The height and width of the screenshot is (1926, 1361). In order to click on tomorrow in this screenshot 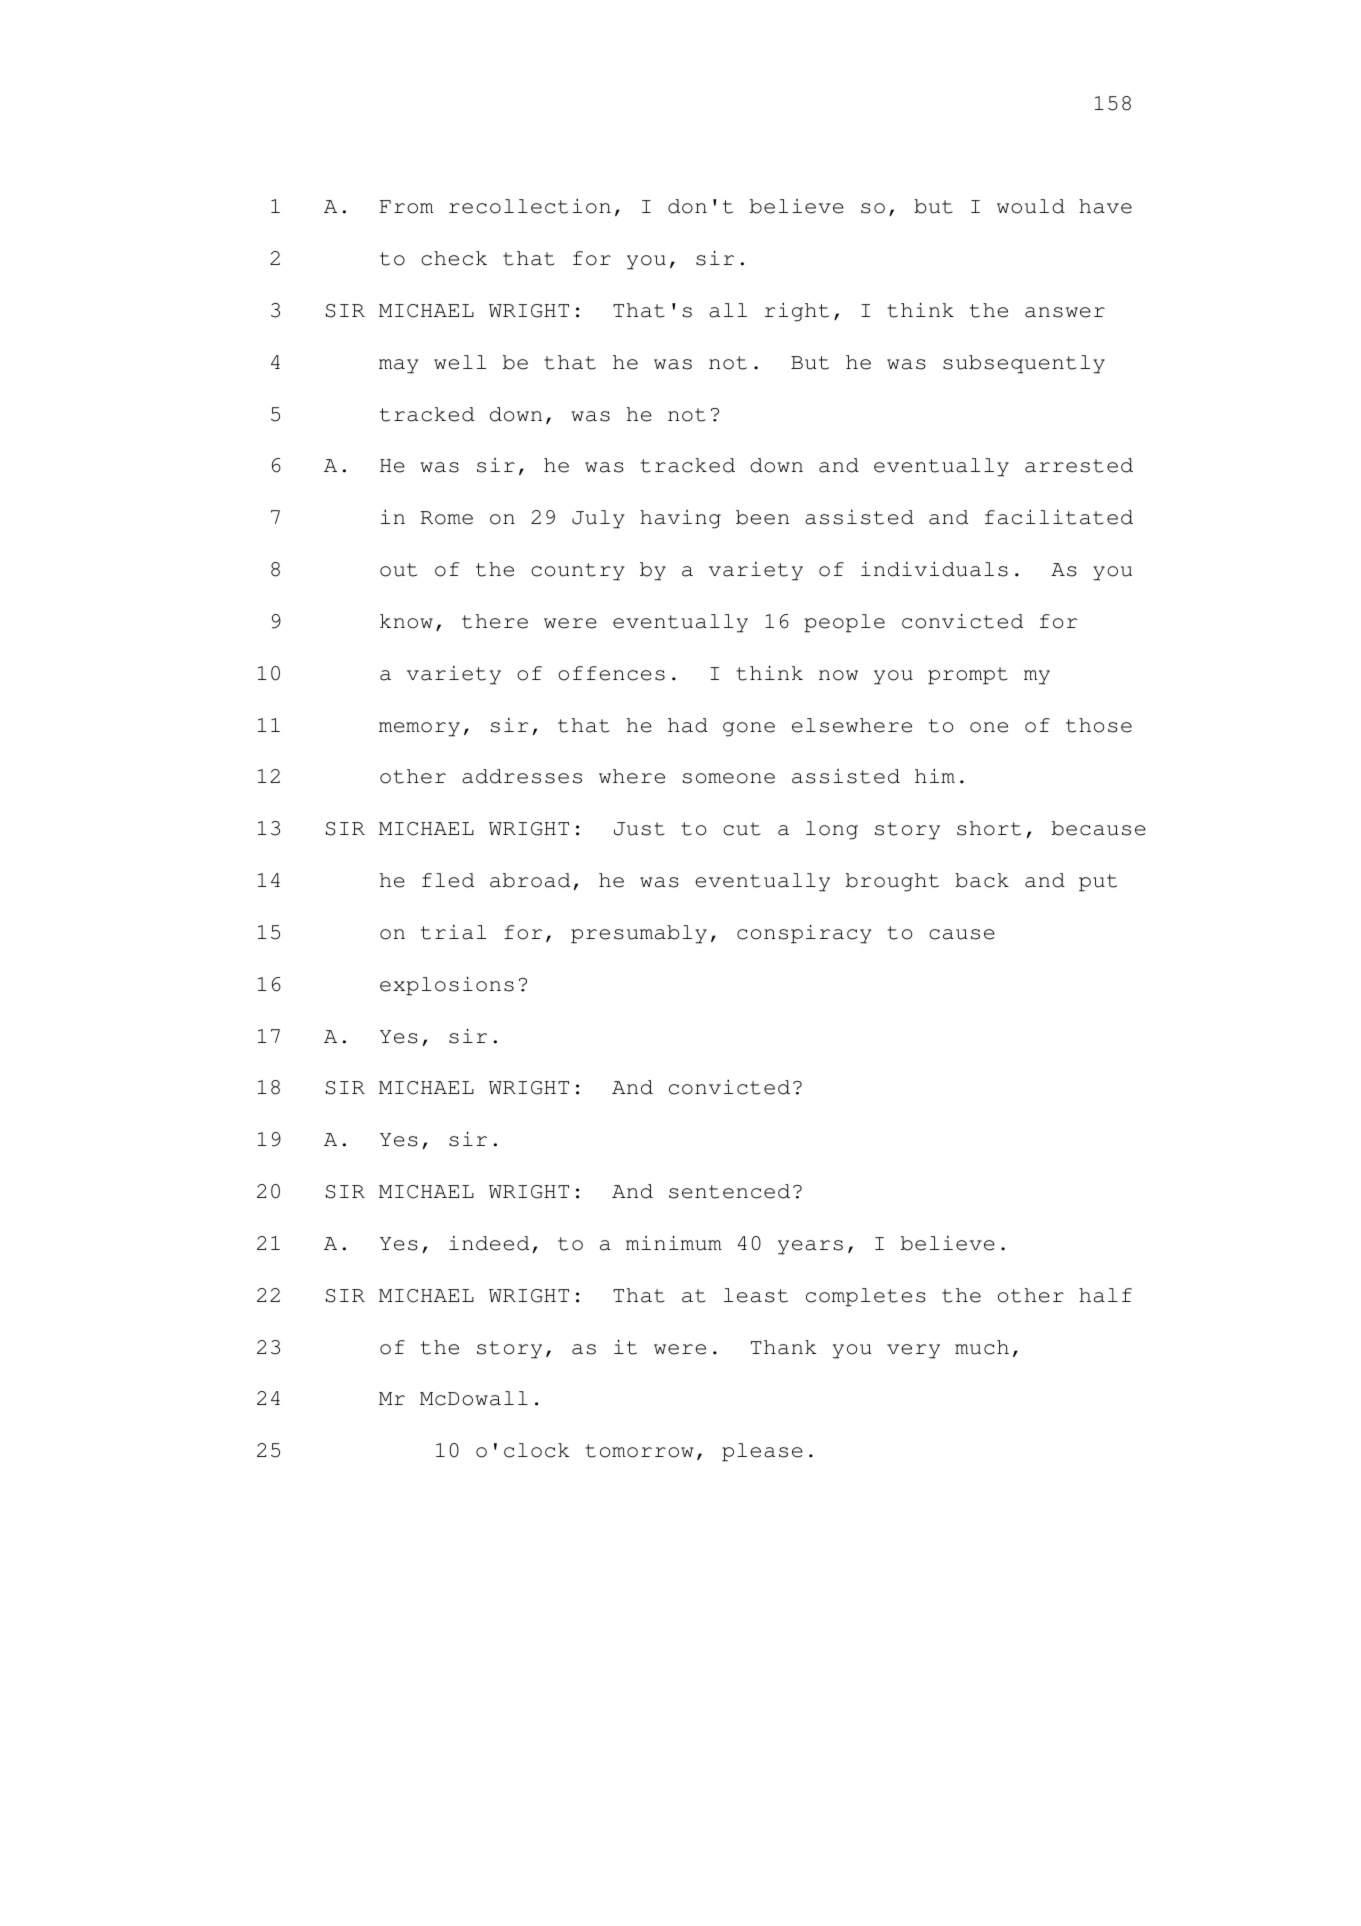, I will do `click(639, 1451)`.
